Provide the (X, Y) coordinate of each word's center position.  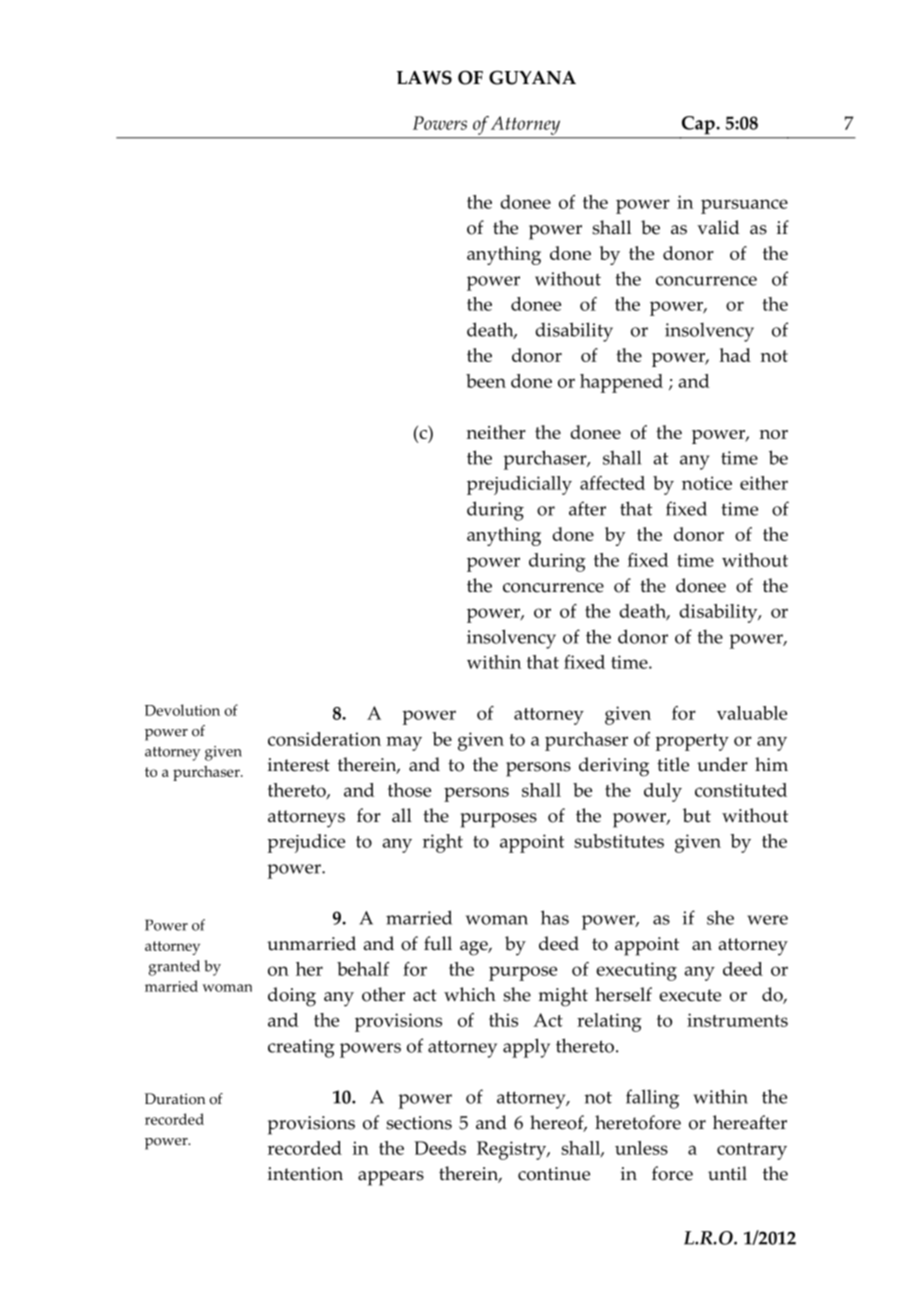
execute (690, 995)
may (404, 743)
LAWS (424, 78)
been (486, 381)
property (692, 742)
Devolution (182, 710)
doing (292, 997)
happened (621, 383)
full (438, 943)
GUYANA (532, 77)
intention (305, 1174)
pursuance (744, 206)
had (735, 355)
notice (707, 483)
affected (612, 483)
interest (299, 765)
